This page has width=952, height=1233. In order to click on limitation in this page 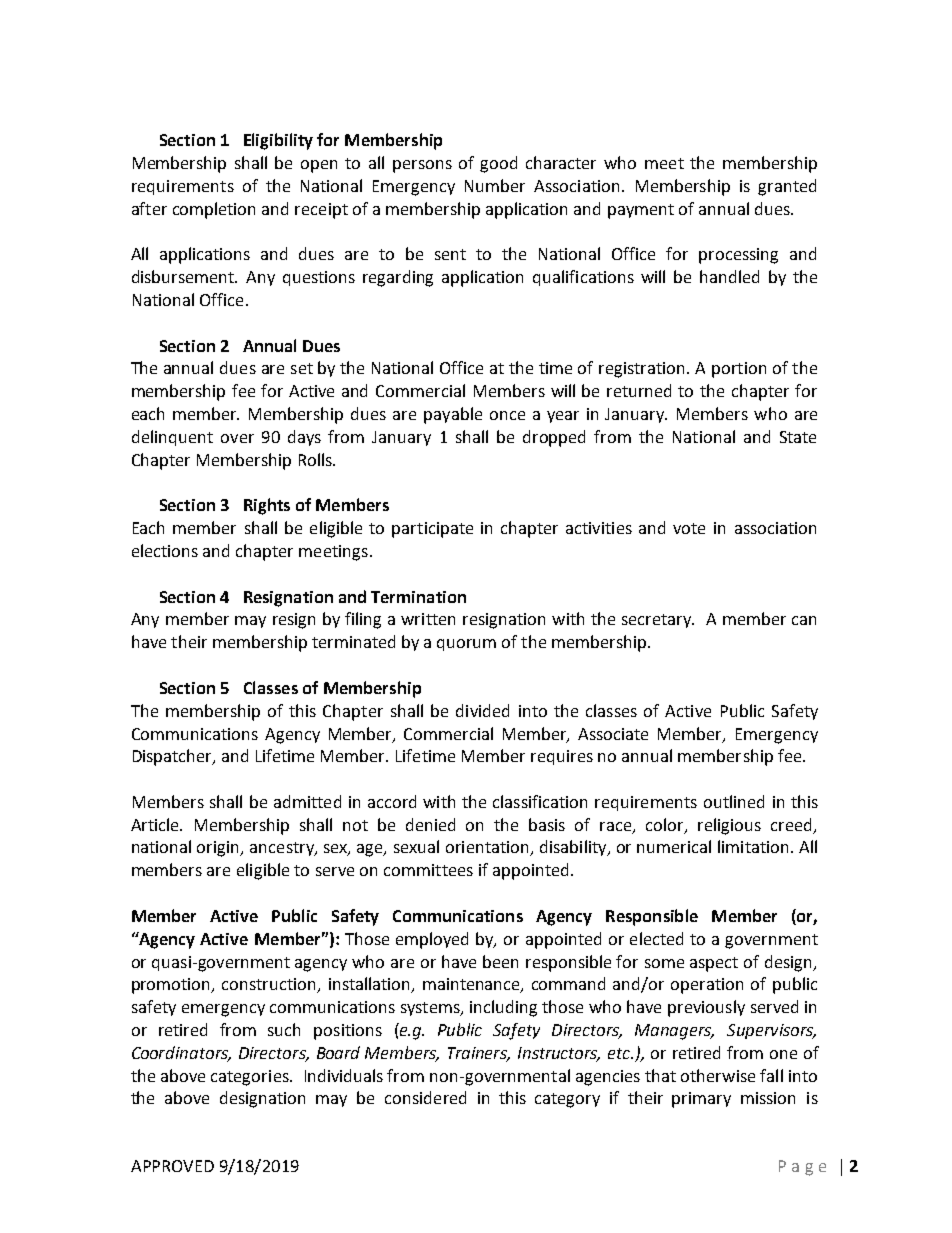, I will do `click(753, 846)`.
